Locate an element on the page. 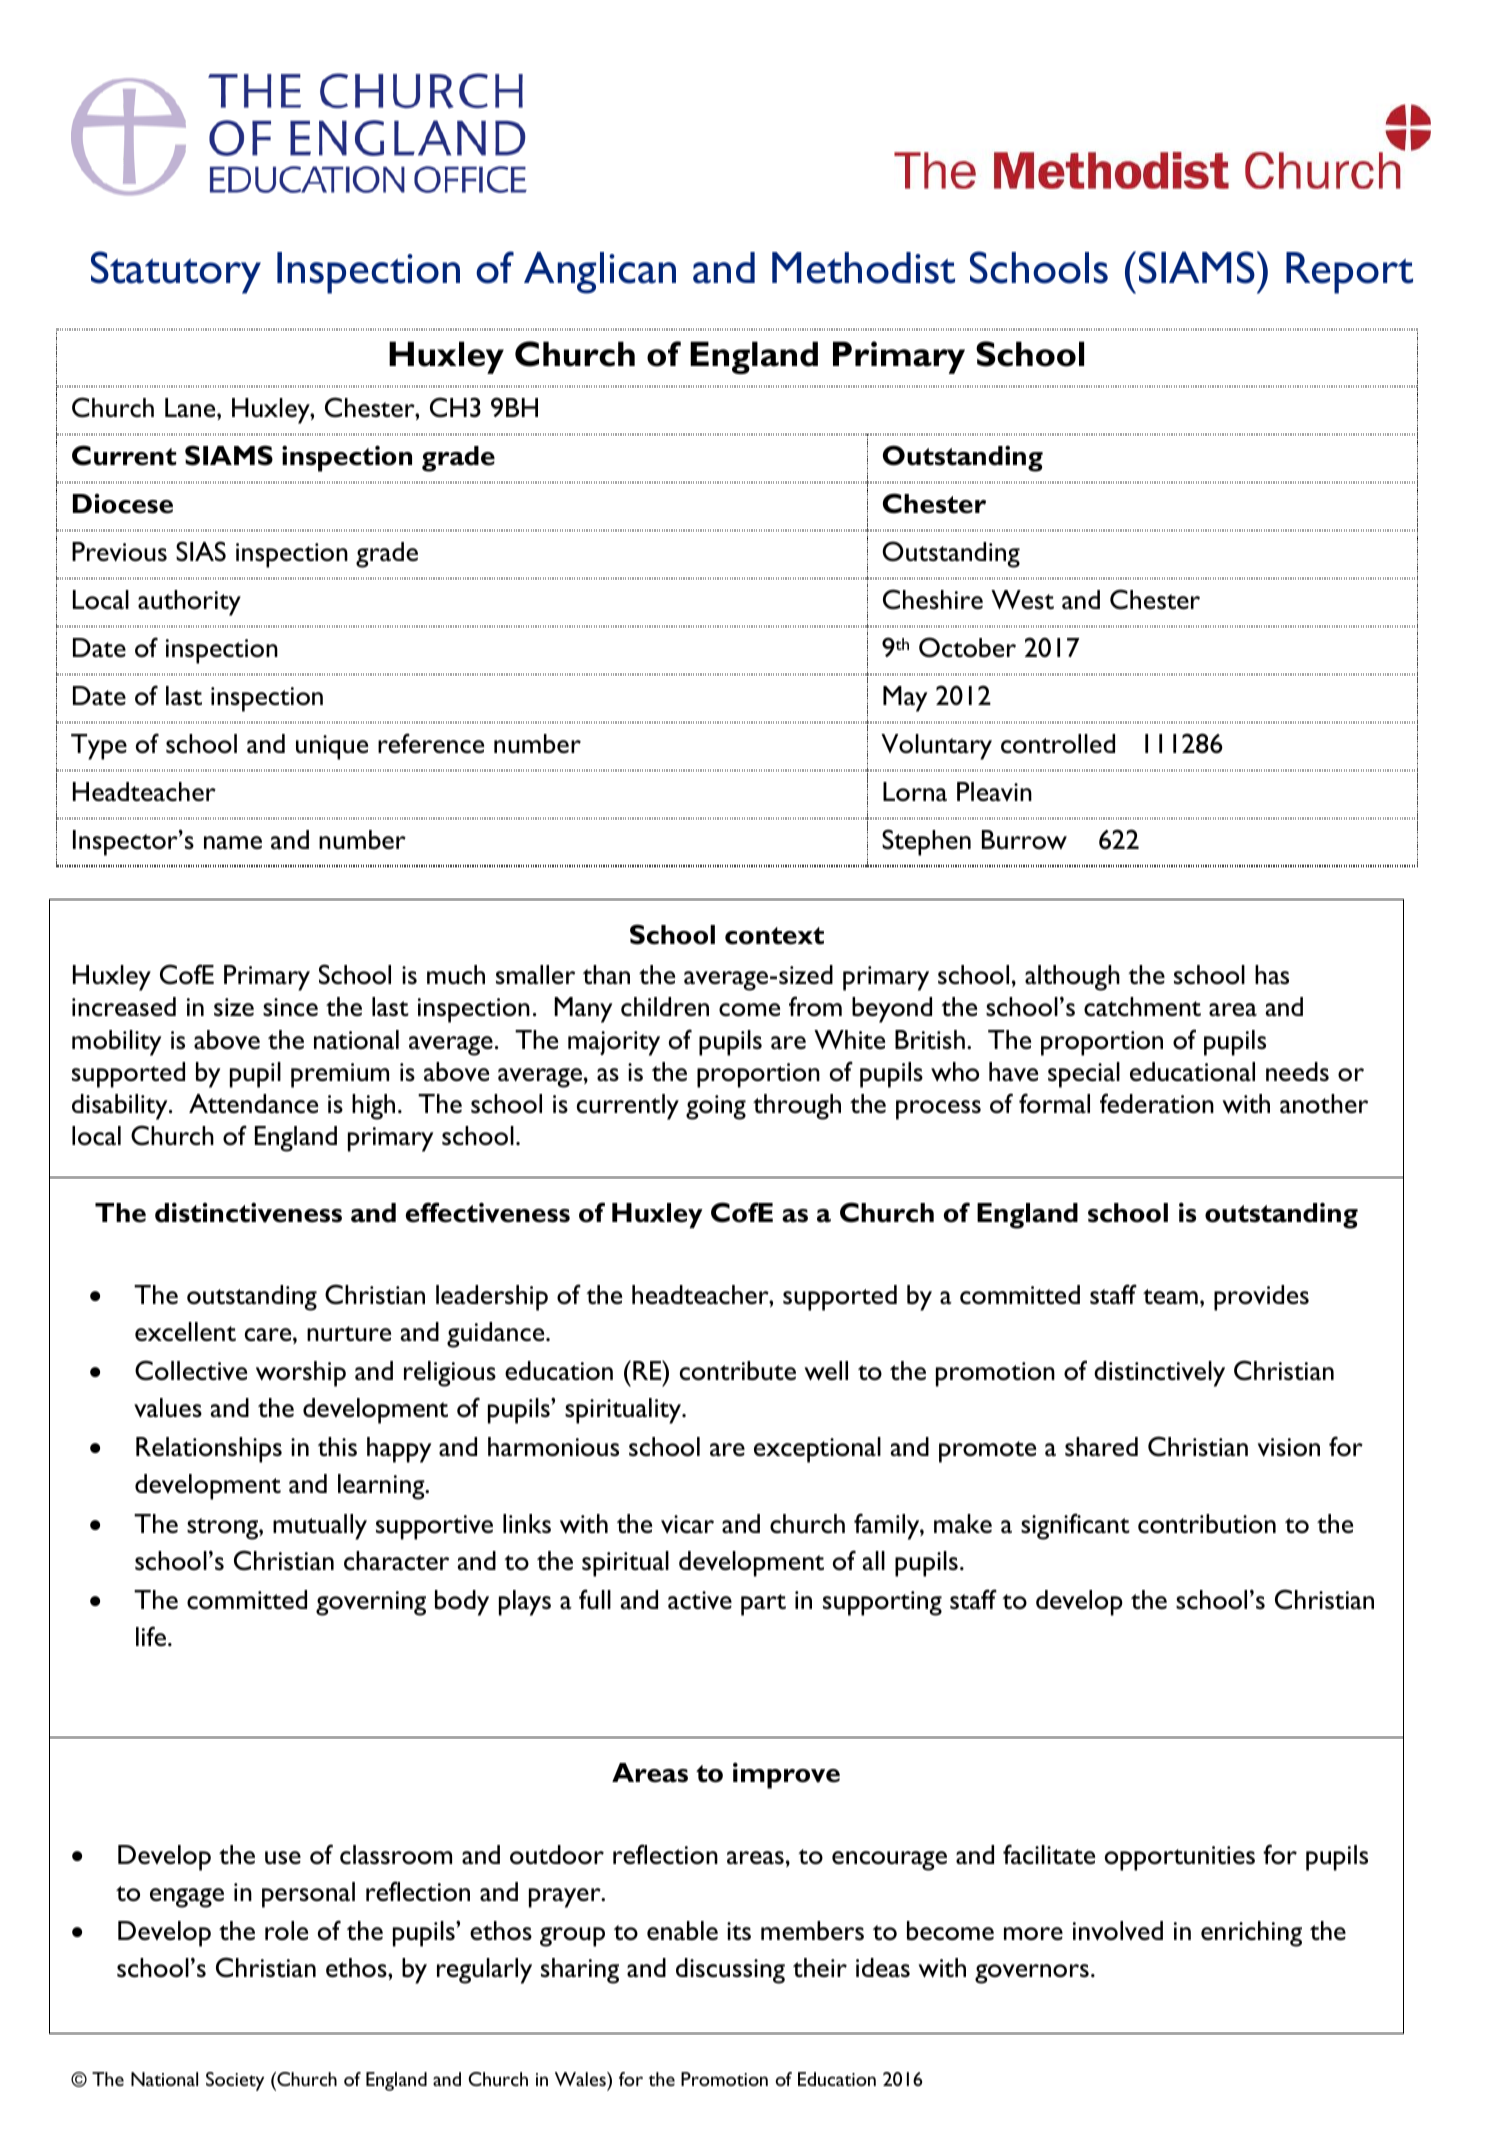 This page has height=2129, width=1504. distinctiveness is located at coordinates (248, 1212).
